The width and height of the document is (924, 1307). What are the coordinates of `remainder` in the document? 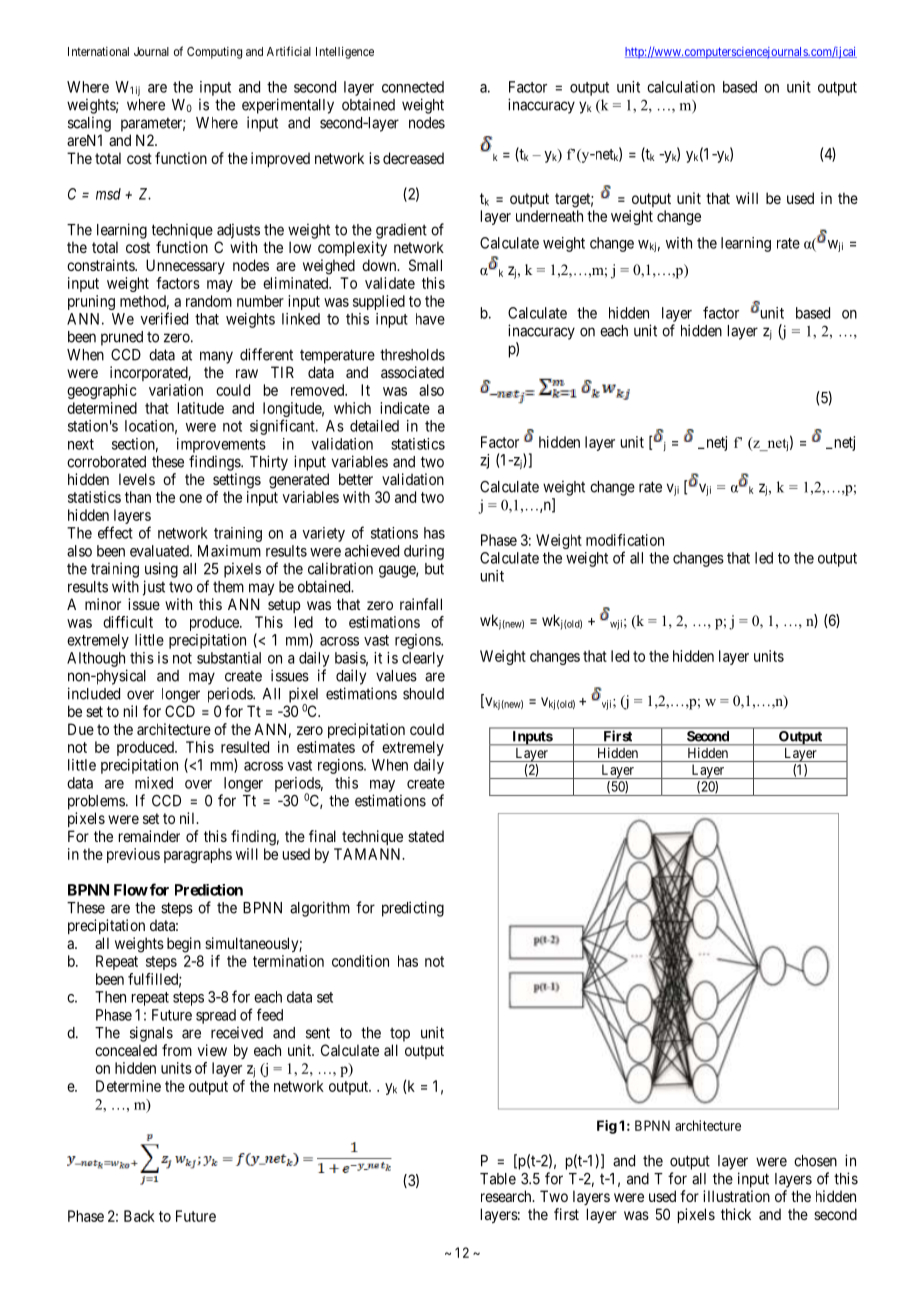 It's located at (149, 836).
